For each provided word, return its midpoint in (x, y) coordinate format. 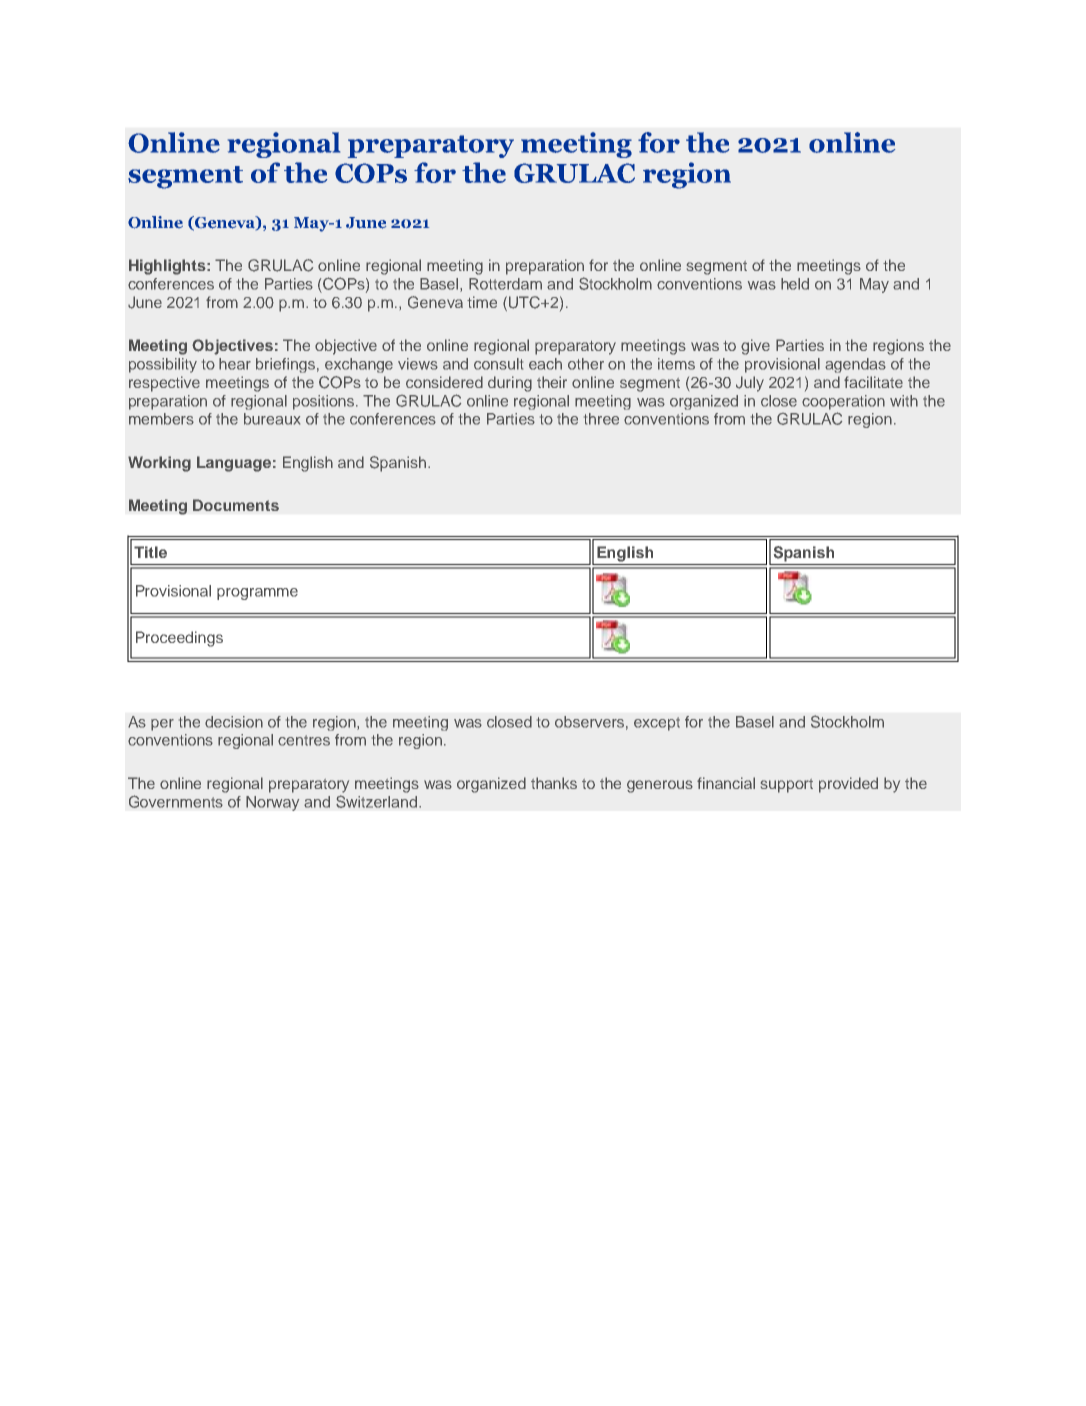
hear (235, 364)
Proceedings (179, 639)
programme (257, 594)
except (657, 724)
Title (150, 552)
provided (848, 785)
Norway (273, 803)
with (904, 401)
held (795, 284)
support (787, 786)
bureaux (272, 419)
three (601, 419)
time (482, 302)
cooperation (843, 402)
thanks (554, 783)
